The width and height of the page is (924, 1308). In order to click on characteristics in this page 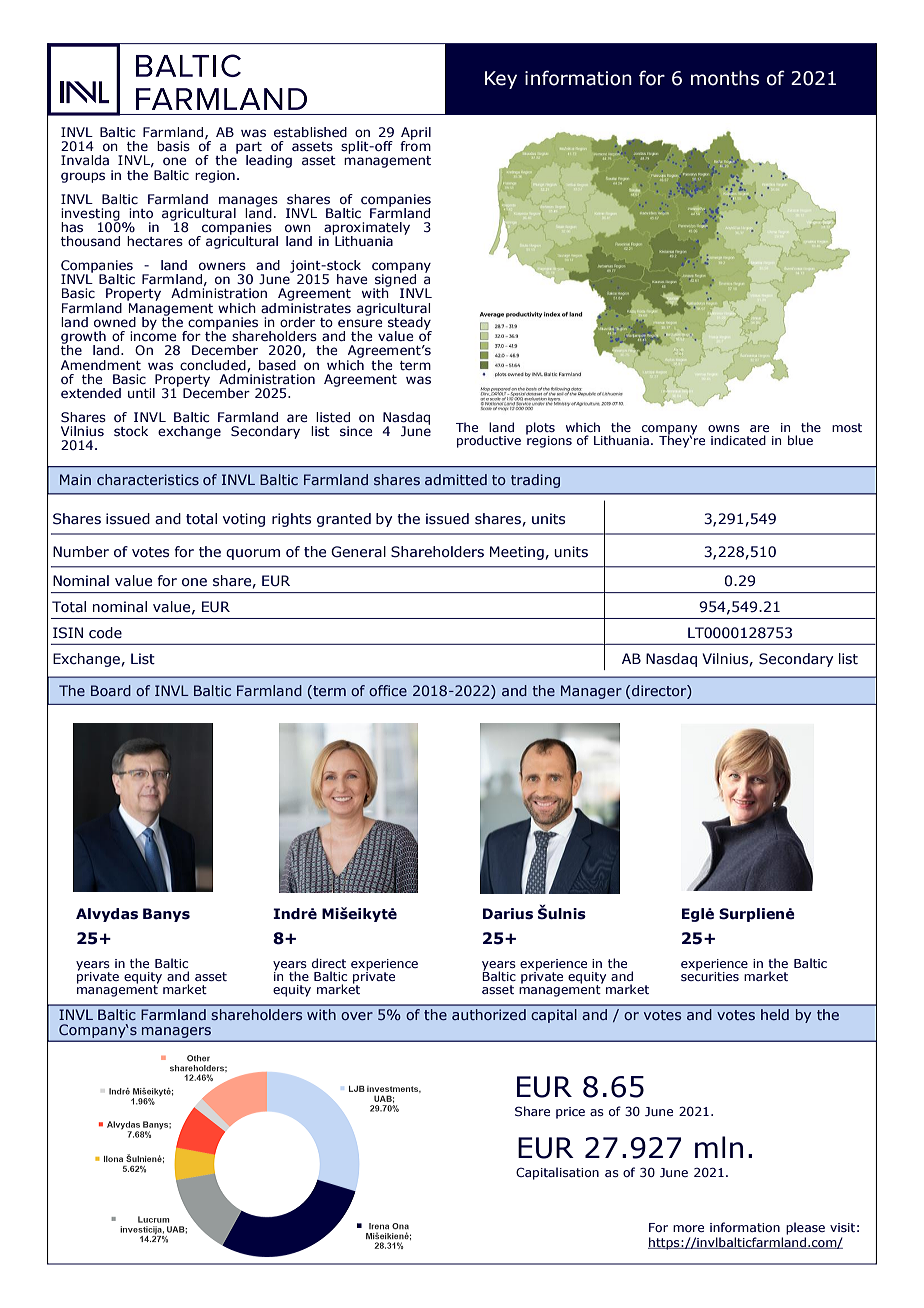, I will do `click(148, 479)`.
